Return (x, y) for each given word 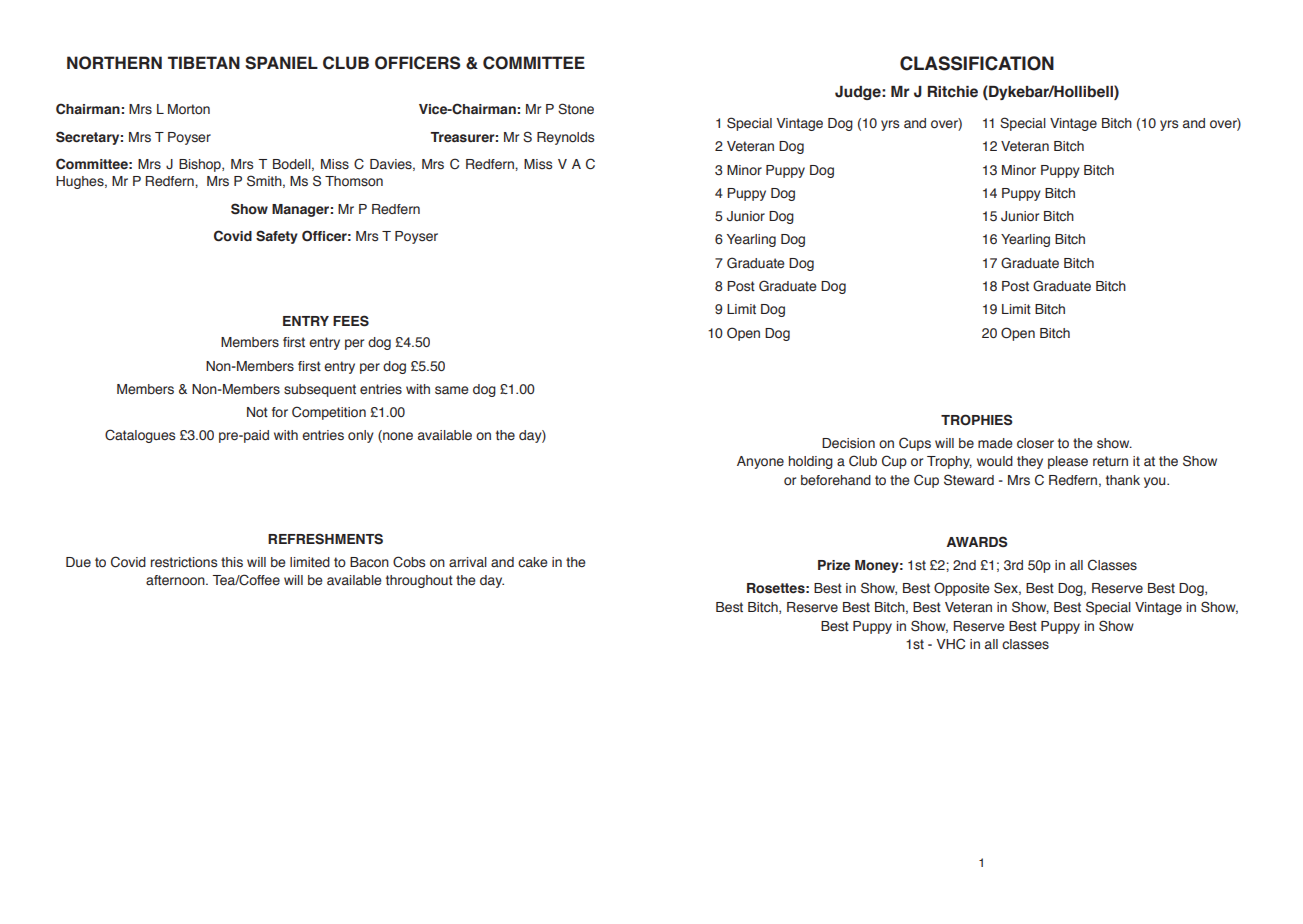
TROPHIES (976, 420)
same (452, 390)
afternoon (176, 580)
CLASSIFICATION (977, 63)
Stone (576, 109)
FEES (351, 321)
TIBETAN (204, 62)
